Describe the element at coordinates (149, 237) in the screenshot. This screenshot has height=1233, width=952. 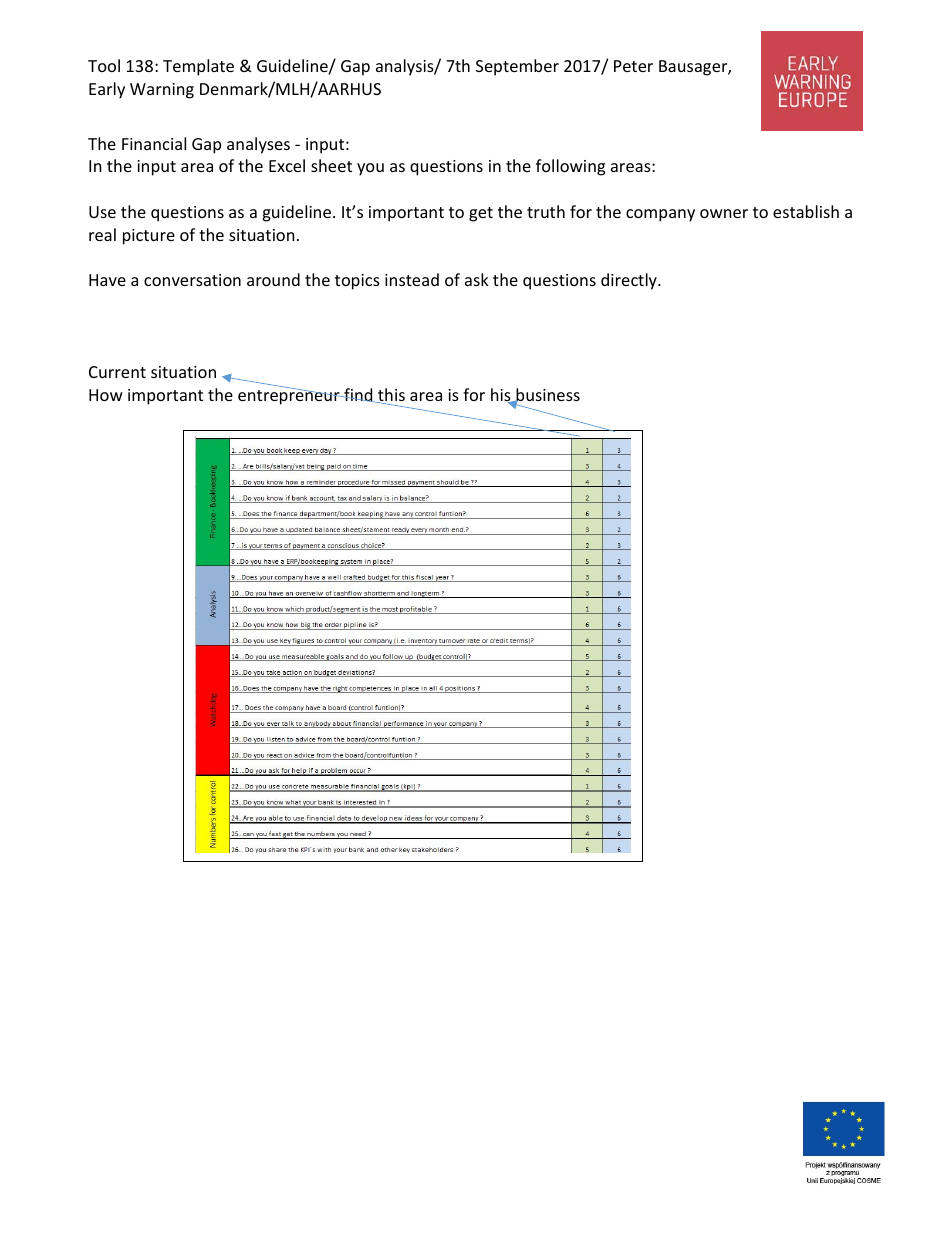
I see `picture` at that location.
